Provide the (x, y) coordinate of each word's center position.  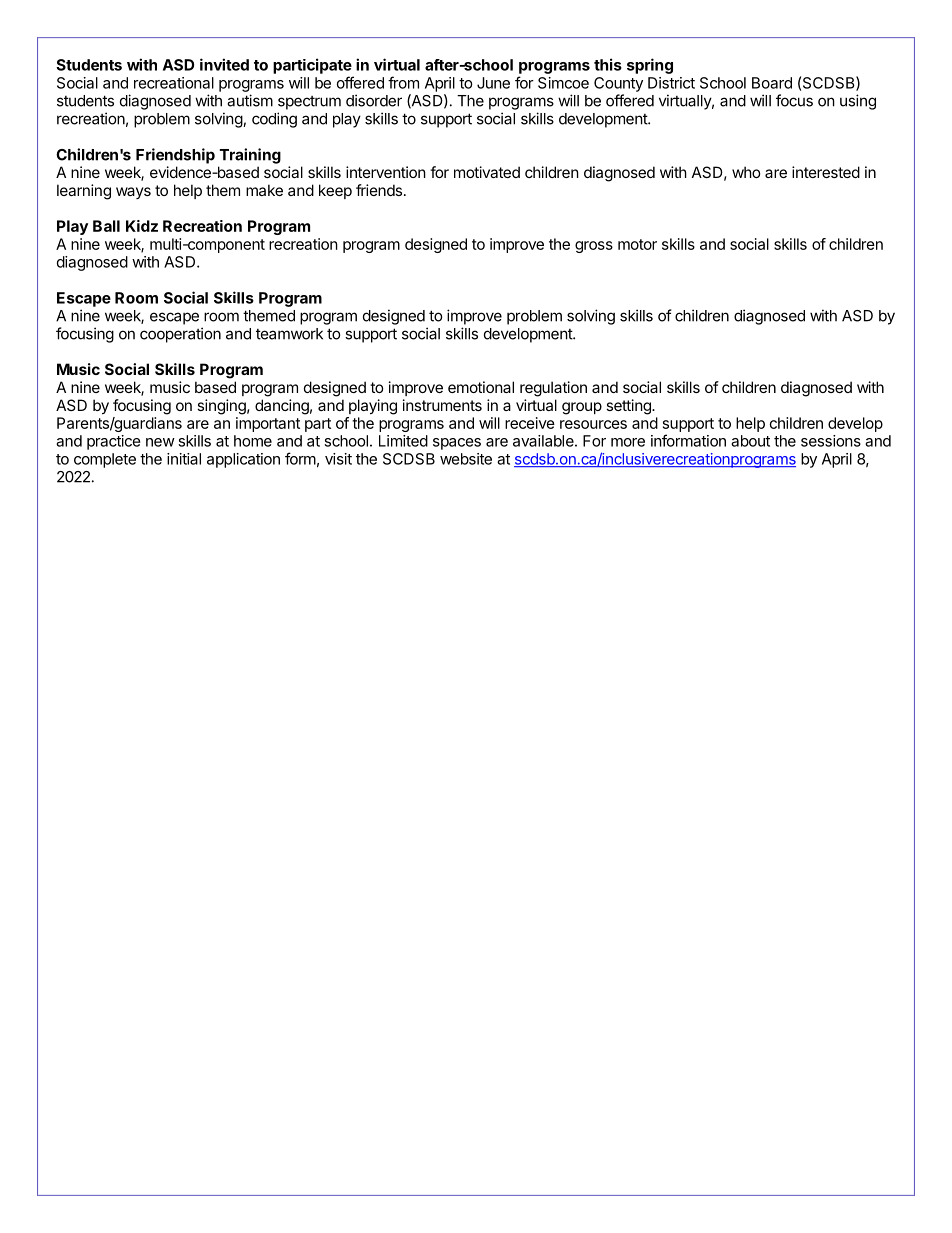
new (160, 442)
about (750, 441)
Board (772, 83)
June (493, 83)
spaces (457, 444)
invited (224, 64)
